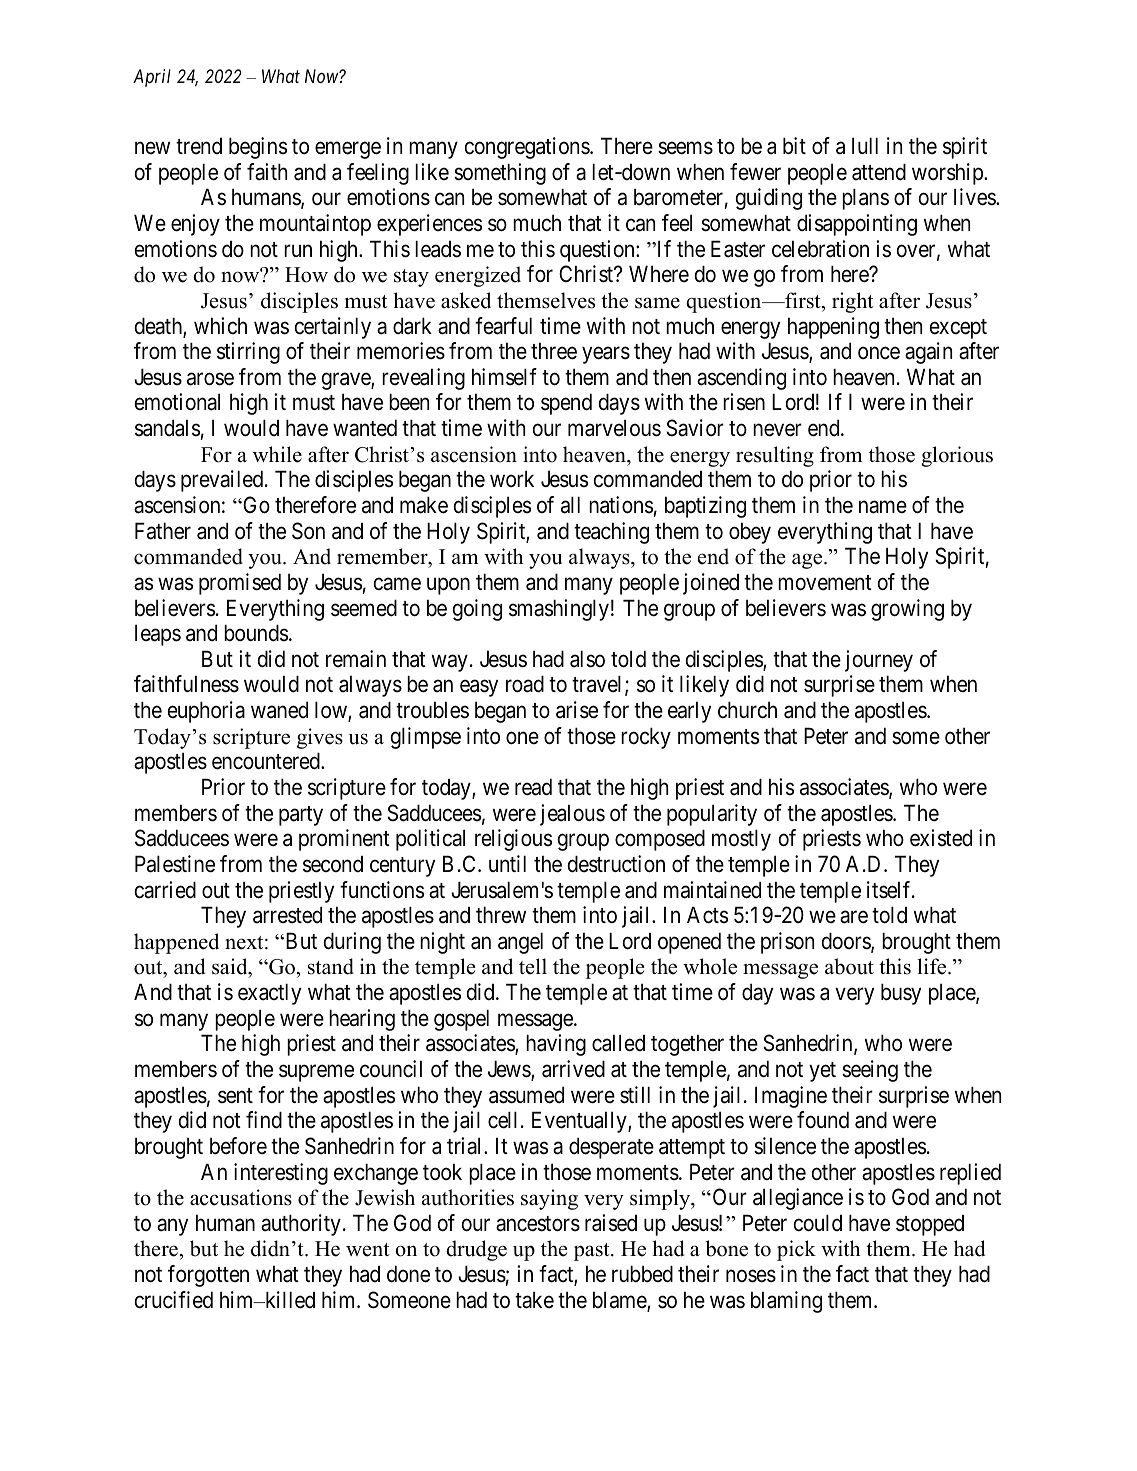 Image resolution: width=1137 pixels, height=1471 pixels. I want to click on congregations, so click(528, 148).
